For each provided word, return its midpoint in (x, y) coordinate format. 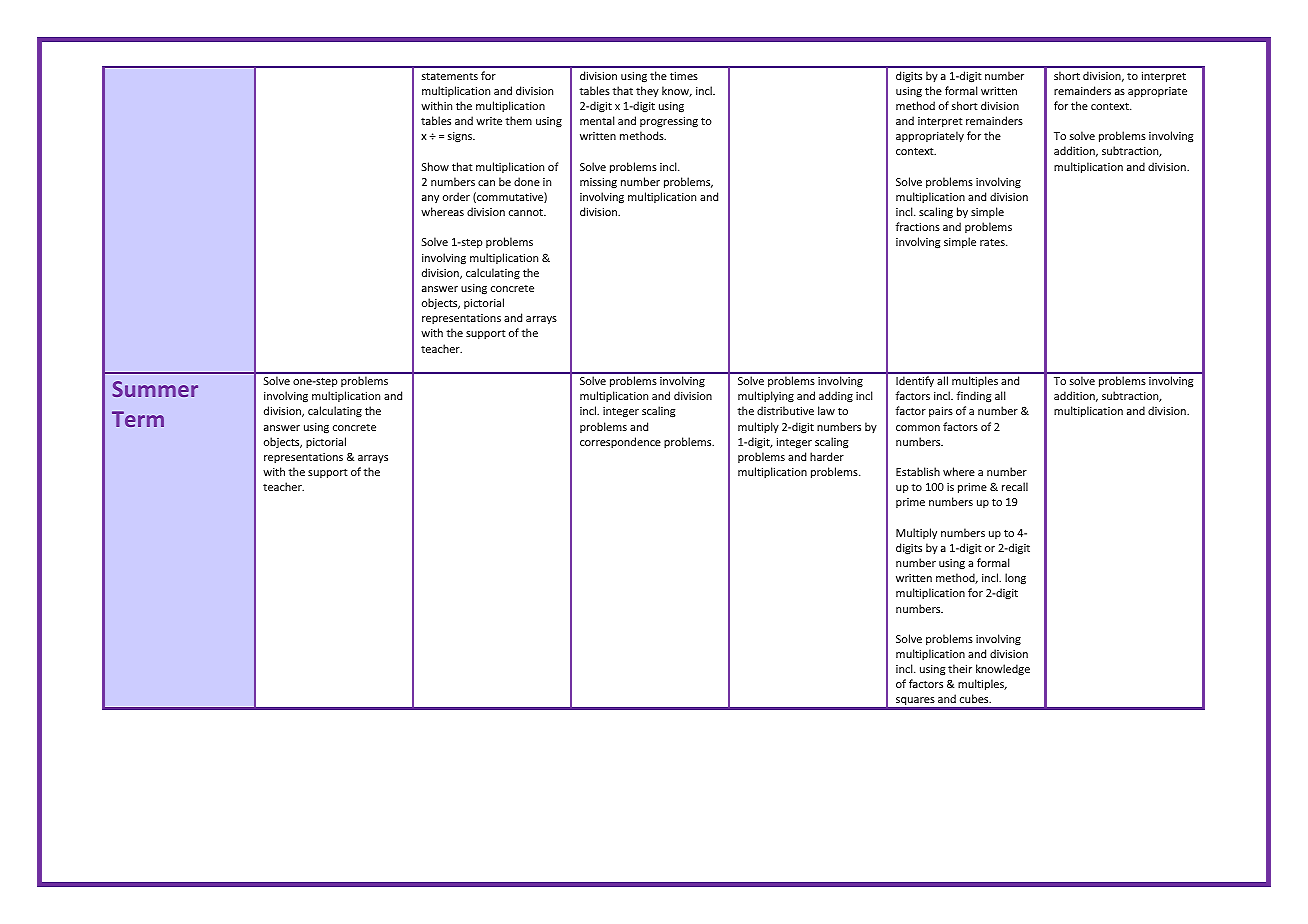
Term (138, 419)
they (647, 91)
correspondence (620, 442)
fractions (918, 226)
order (456, 196)
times (684, 76)
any (430, 199)
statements (450, 76)
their (960, 668)
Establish (918, 471)
